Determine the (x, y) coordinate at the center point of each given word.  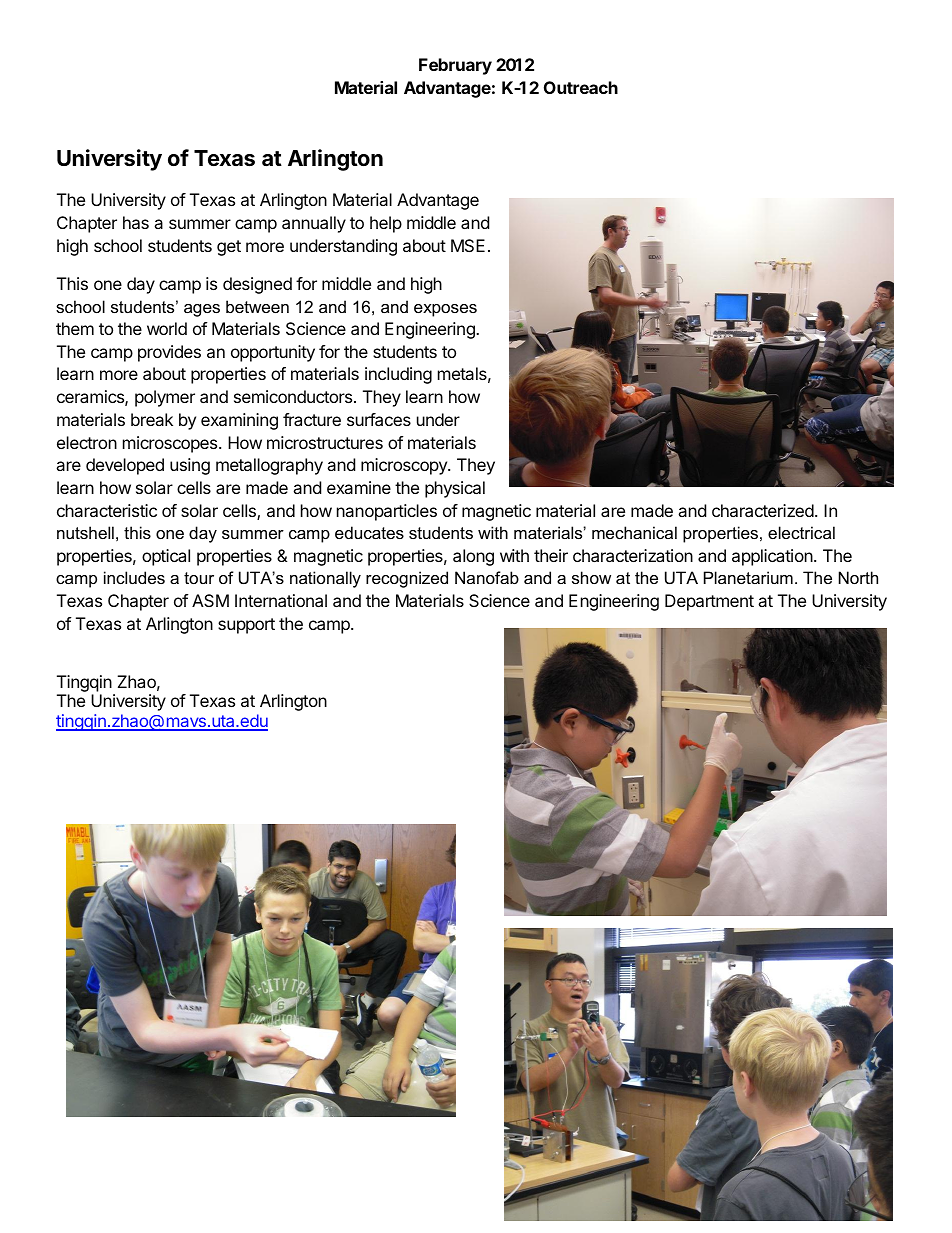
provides (169, 353)
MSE (468, 245)
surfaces (379, 419)
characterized (763, 510)
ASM (210, 600)
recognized (407, 579)
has (136, 222)
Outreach (581, 87)
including (398, 375)
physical (455, 489)
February (455, 66)
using (190, 466)
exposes (445, 310)
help (386, 224)
